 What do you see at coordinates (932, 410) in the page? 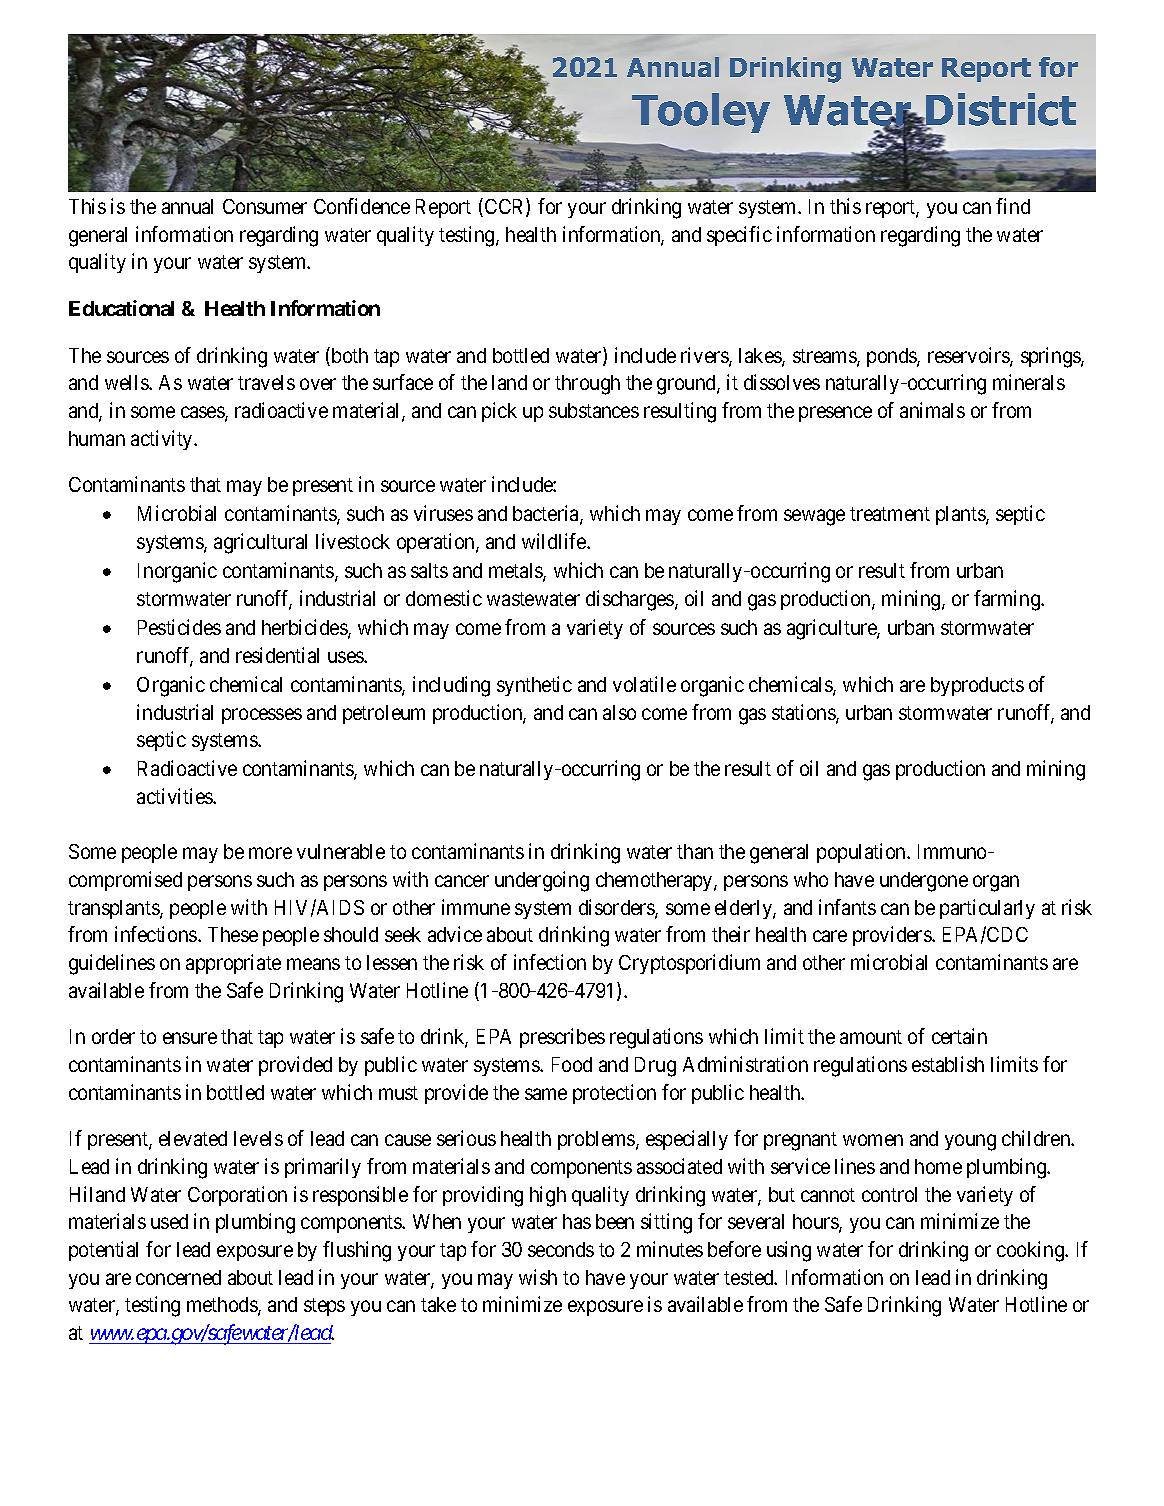
I see `animals` at bounding box center [932, 410].
